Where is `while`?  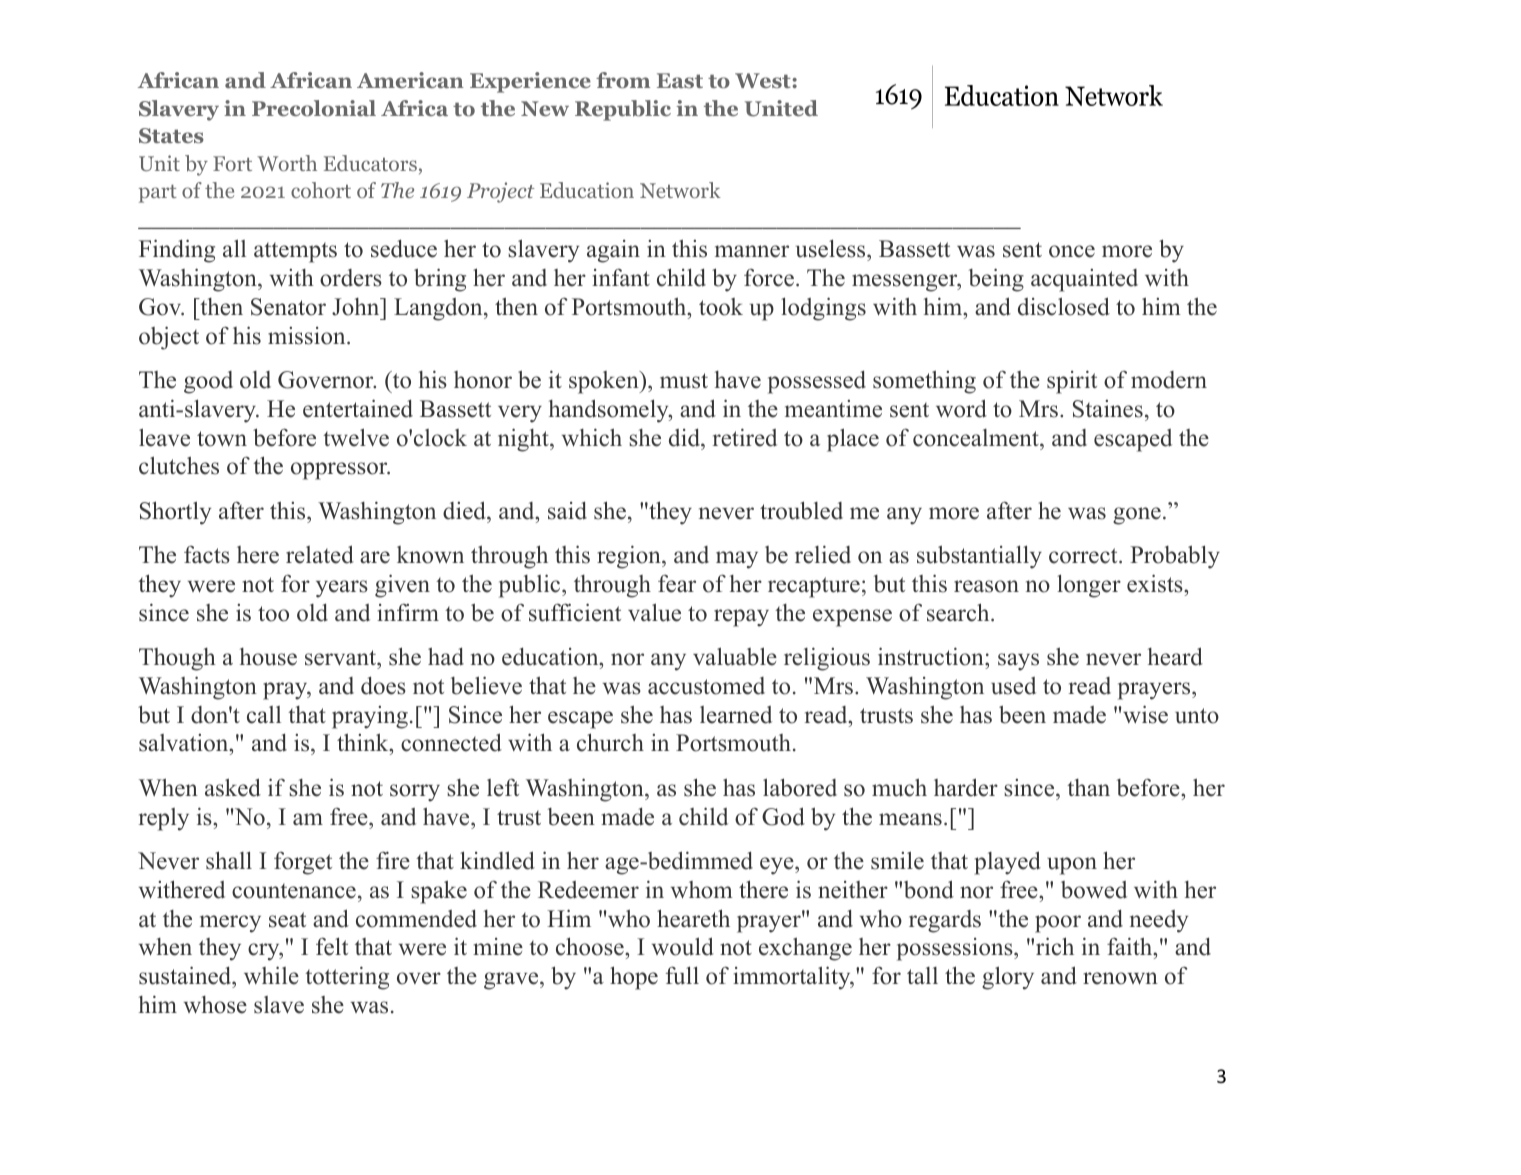 while is located at coordinates (271, 975).
